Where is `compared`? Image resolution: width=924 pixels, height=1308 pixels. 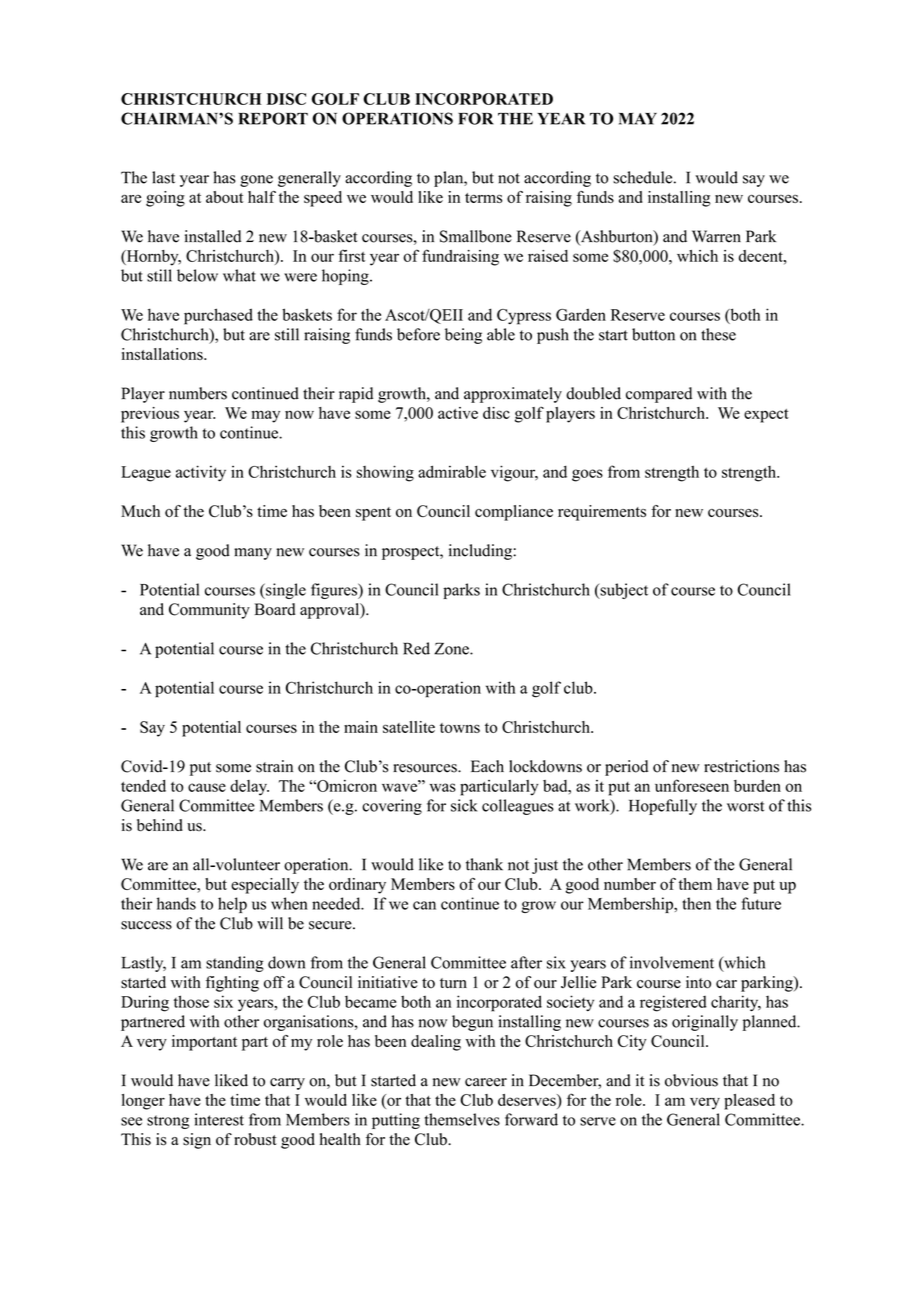 compared is located at coordinates (659, 395).
